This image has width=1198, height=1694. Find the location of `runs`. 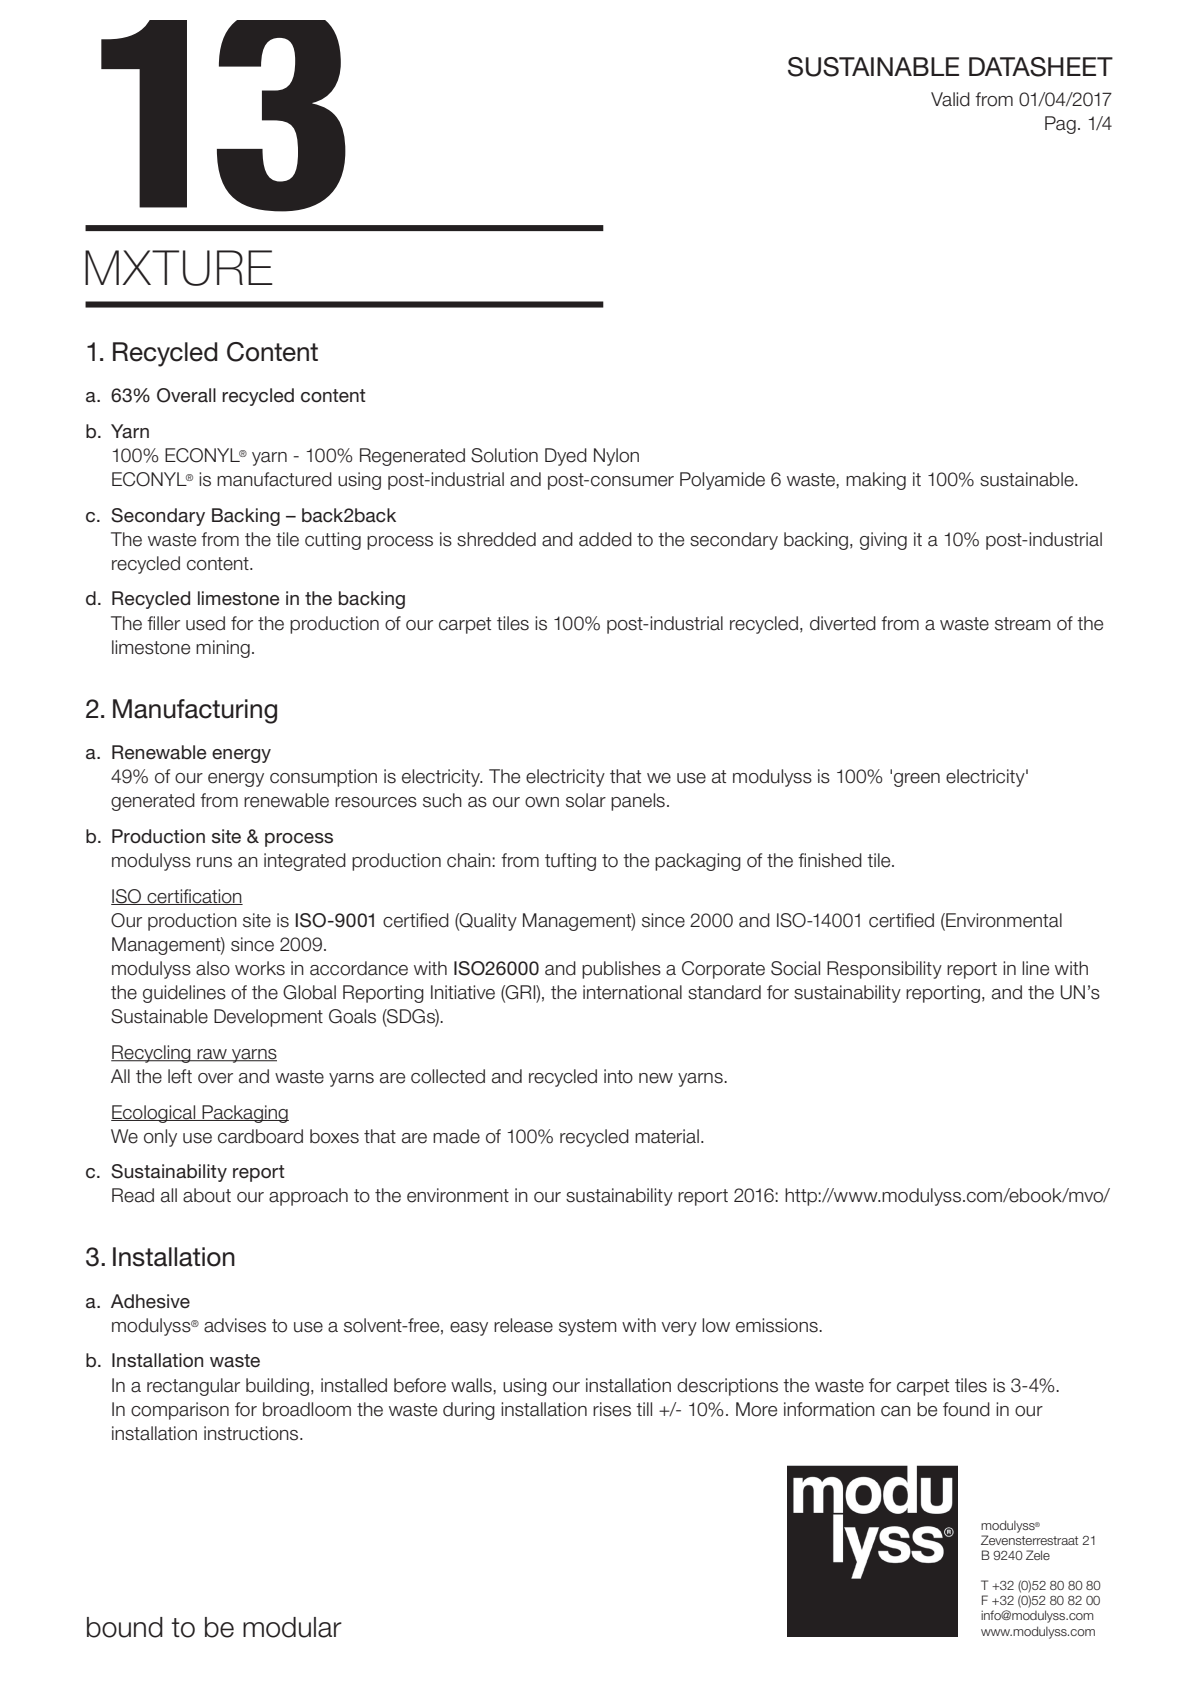

runs is located at coordinates (214, 862).
